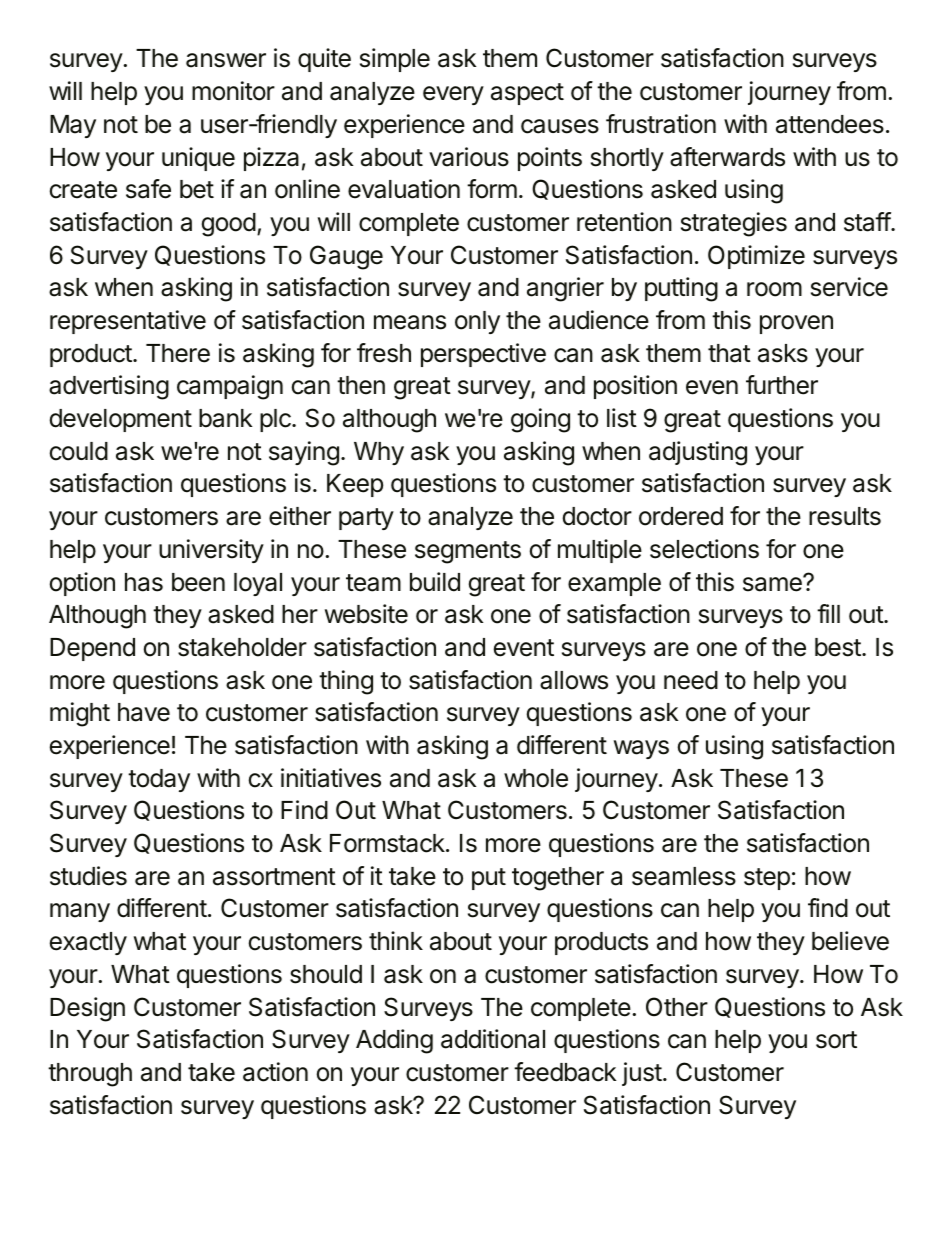  Describe the element at coordinates (159, 780) in the image. I see `today` at that location.
